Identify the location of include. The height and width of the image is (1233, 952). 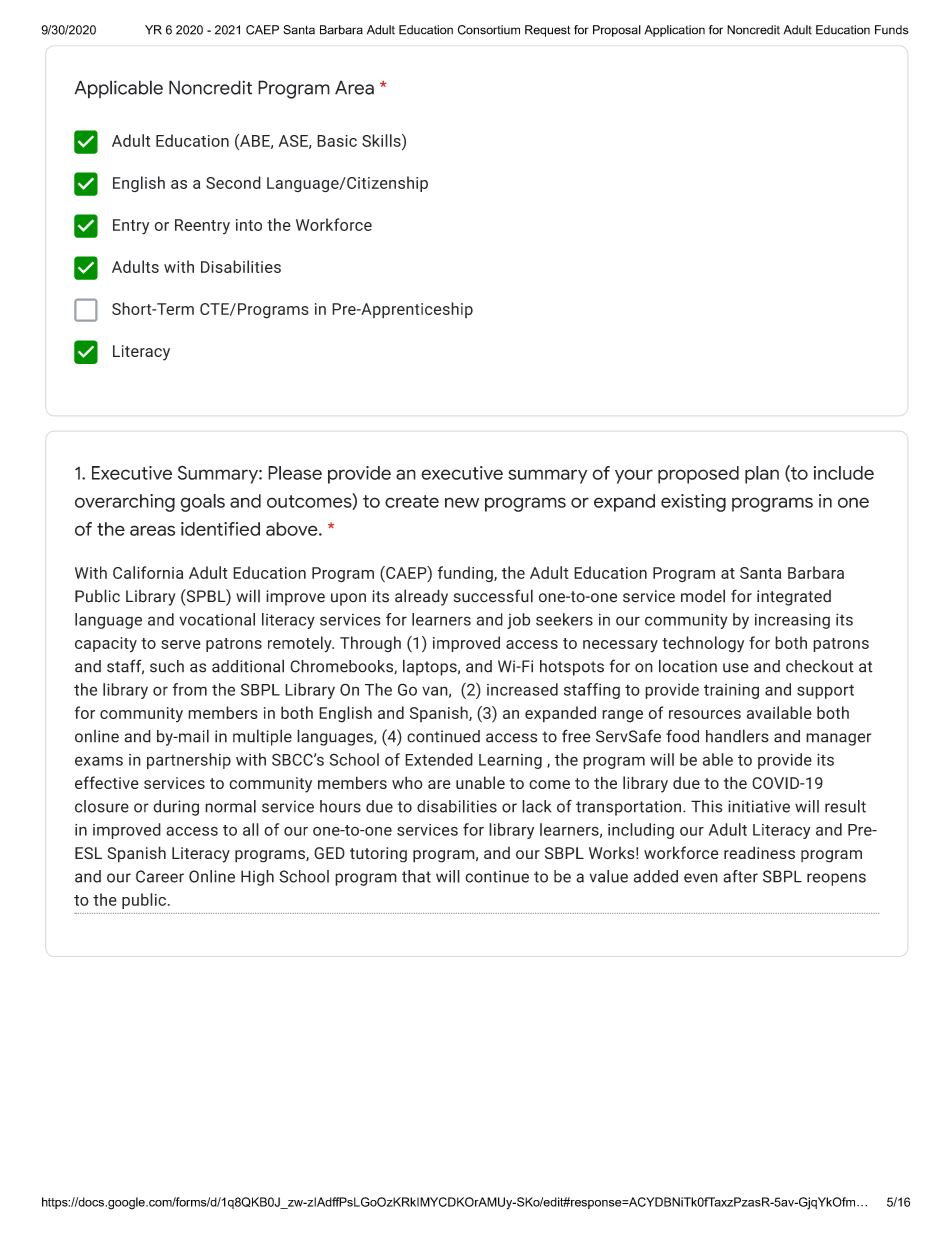
(844, 473).
